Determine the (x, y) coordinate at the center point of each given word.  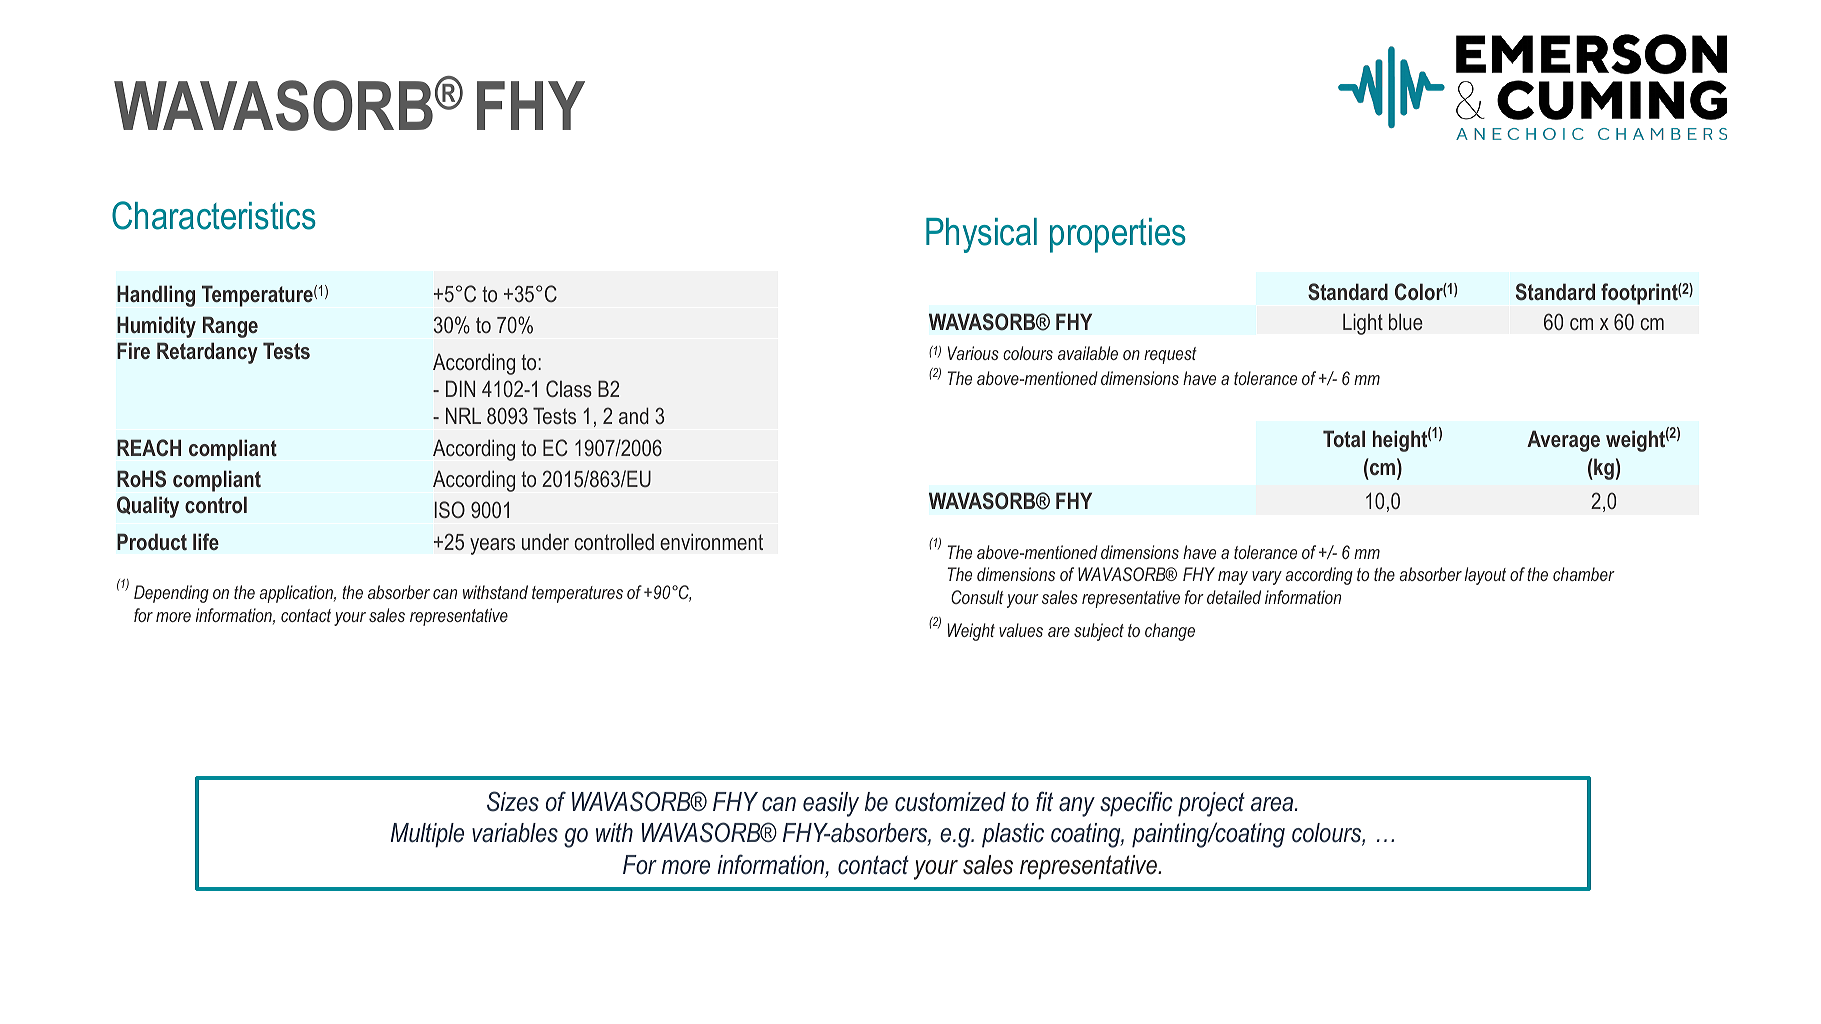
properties (1118, 235)
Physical (981, 235)
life (206, 541)
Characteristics (214, 215)
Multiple (427, 835)
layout (1485, 576)
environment (711, 541)
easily (831, 804)
